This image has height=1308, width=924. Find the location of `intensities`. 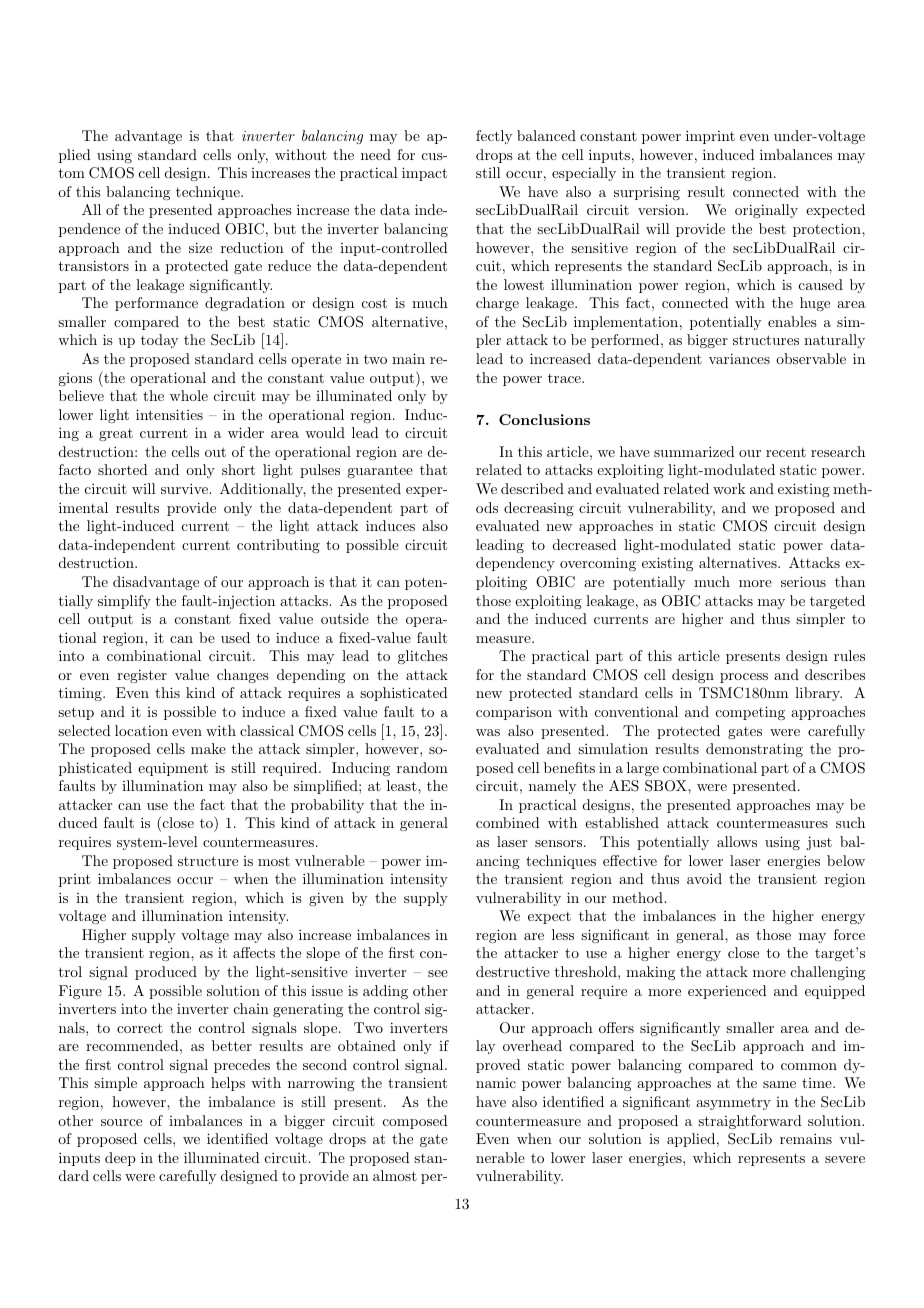

intensities is located at coordinates (169, 414).
